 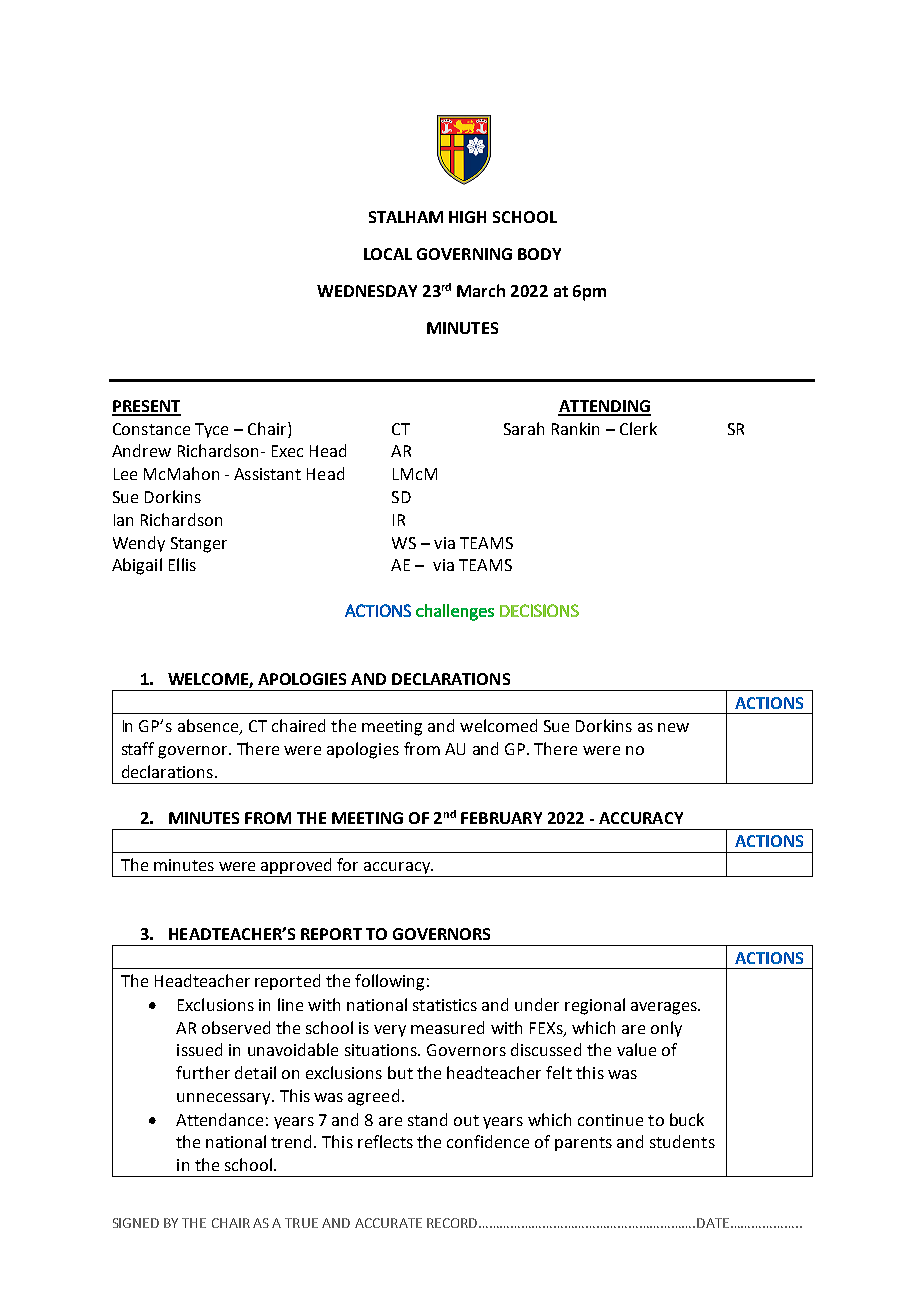 What do you see at coordinates (136, 1223) in the screenshot?
I see `SIGNED` at bounding box center [136, 1223].
